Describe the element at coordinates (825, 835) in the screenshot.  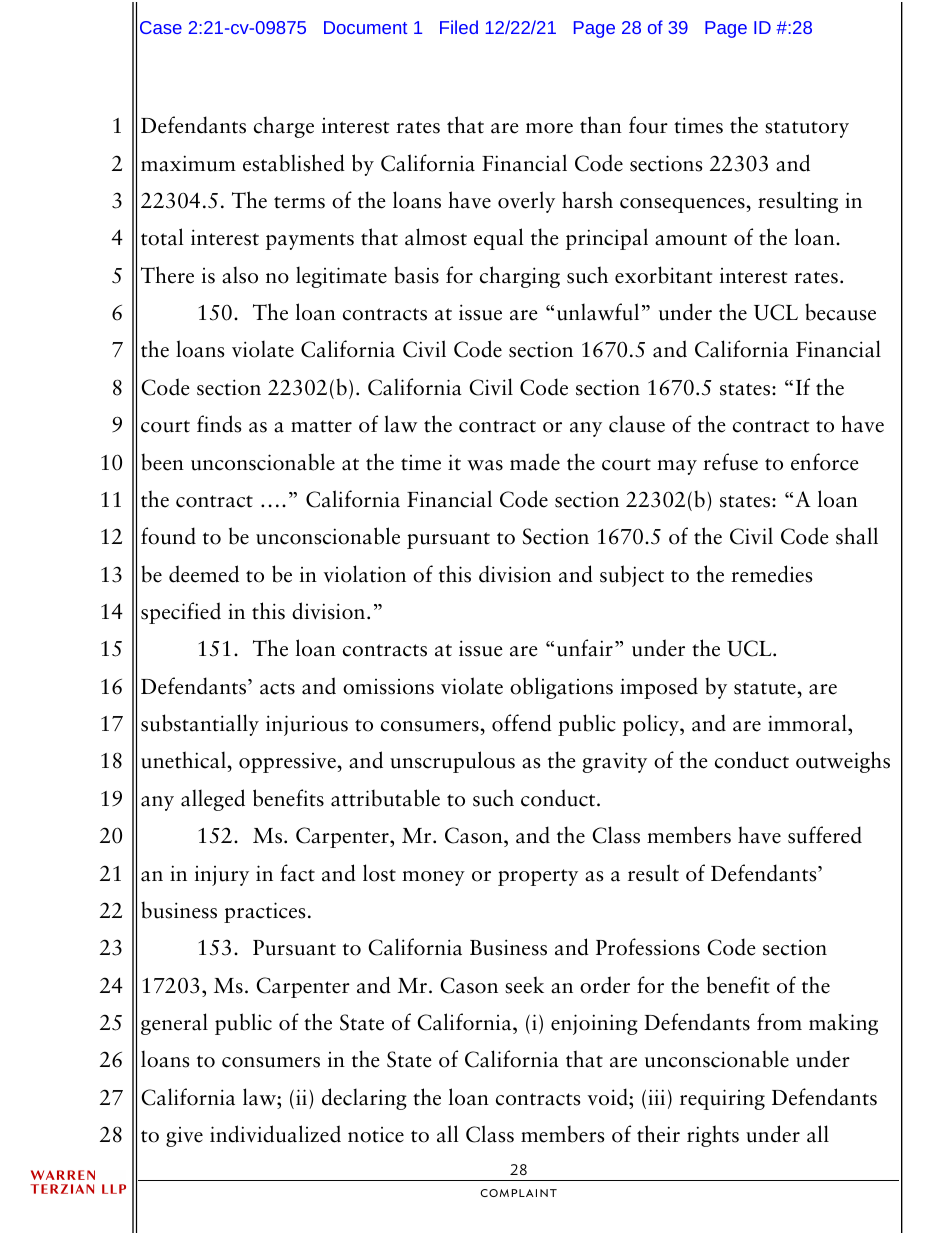
I see `suffered` at that location.
